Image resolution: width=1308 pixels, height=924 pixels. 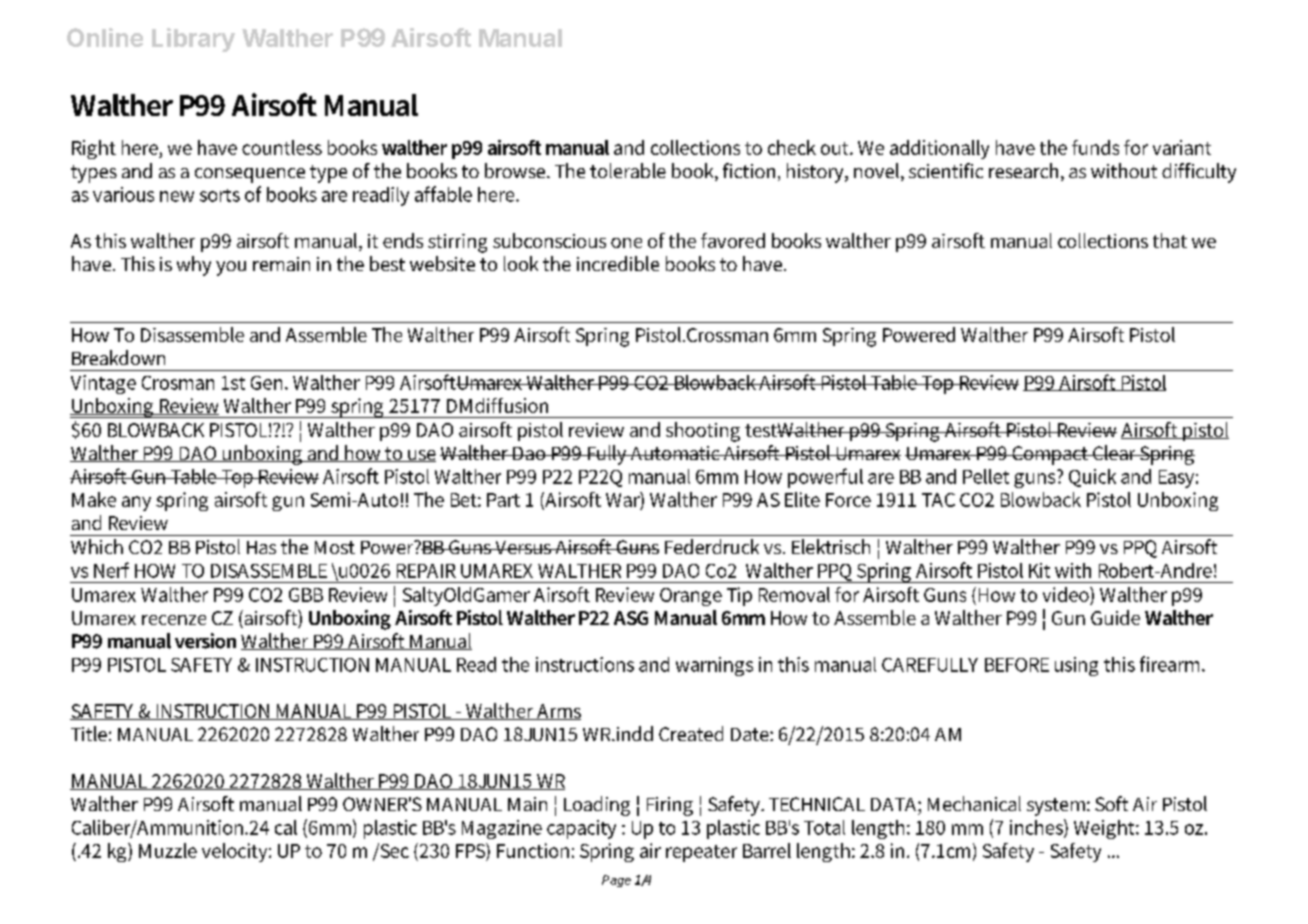 What do you see at coordinates (193, 40) in the screenshot?
I see `Library` at bounding box center [193, 40].
